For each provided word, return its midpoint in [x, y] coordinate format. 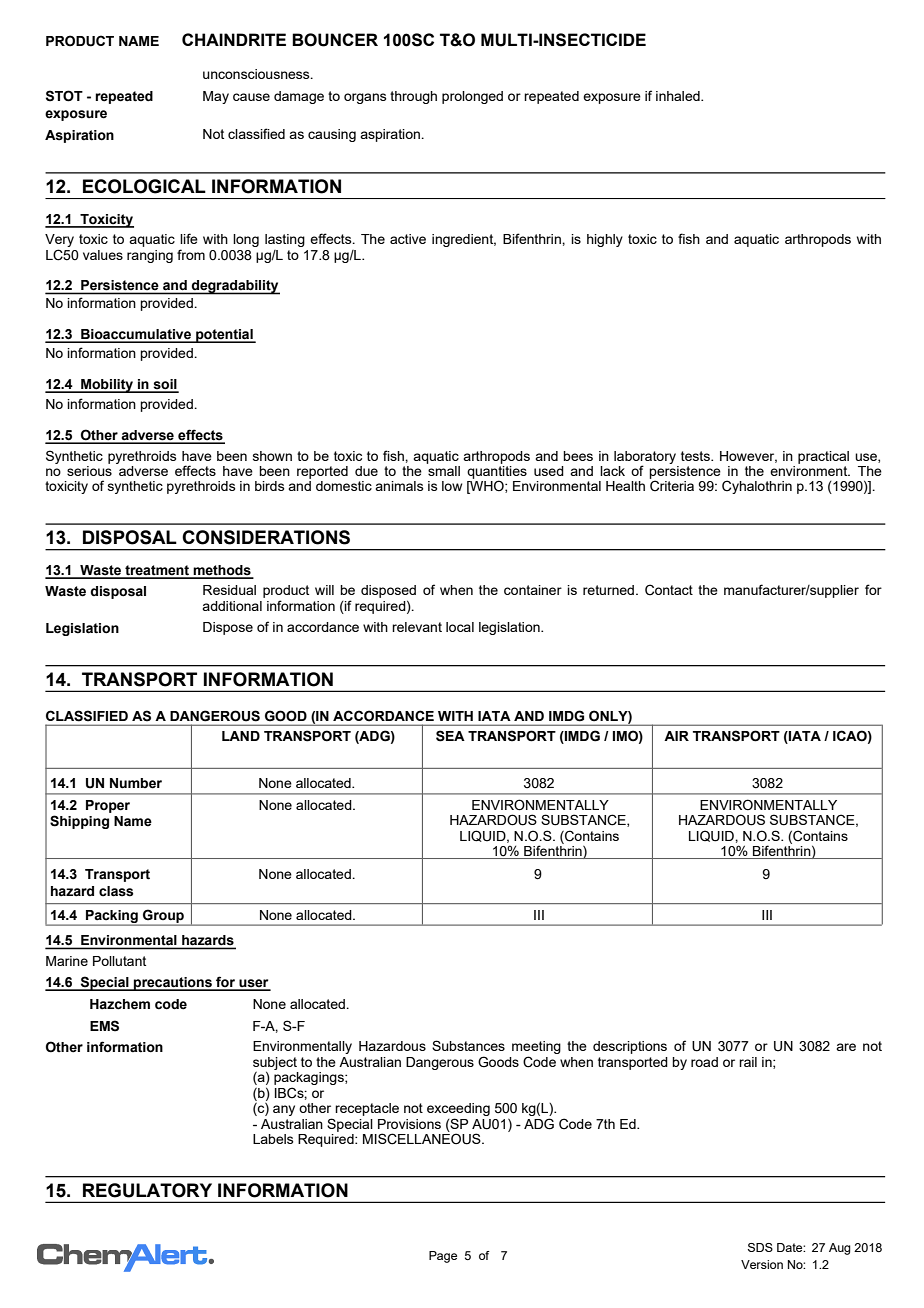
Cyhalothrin [757, 487]
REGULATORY [147, 1190]
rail [748, 1062]
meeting [536, 1049]
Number [136, 783]
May [216, 97]
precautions [173, 984]
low [452, 486]
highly [605, 240]
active [408, 239]
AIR [676, 736]
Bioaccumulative [136, 335]
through [413, 97]
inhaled [679, 96]
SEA [450, 736]
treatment [157, 571]
